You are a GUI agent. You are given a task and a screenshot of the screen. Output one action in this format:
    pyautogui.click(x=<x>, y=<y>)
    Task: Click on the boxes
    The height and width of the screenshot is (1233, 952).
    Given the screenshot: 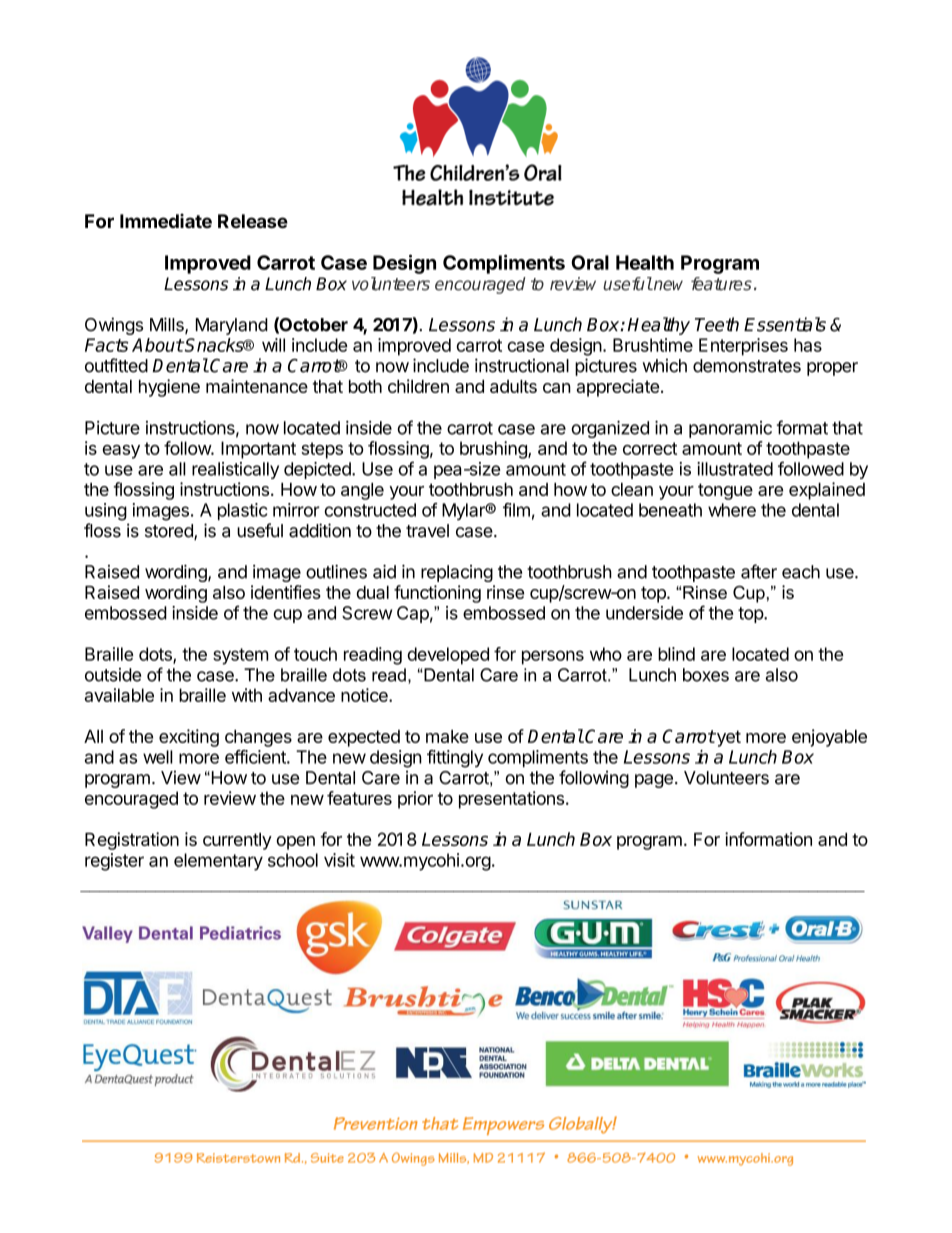 What is the action you would take?
    pyautogui.click(x=706, y=675)
